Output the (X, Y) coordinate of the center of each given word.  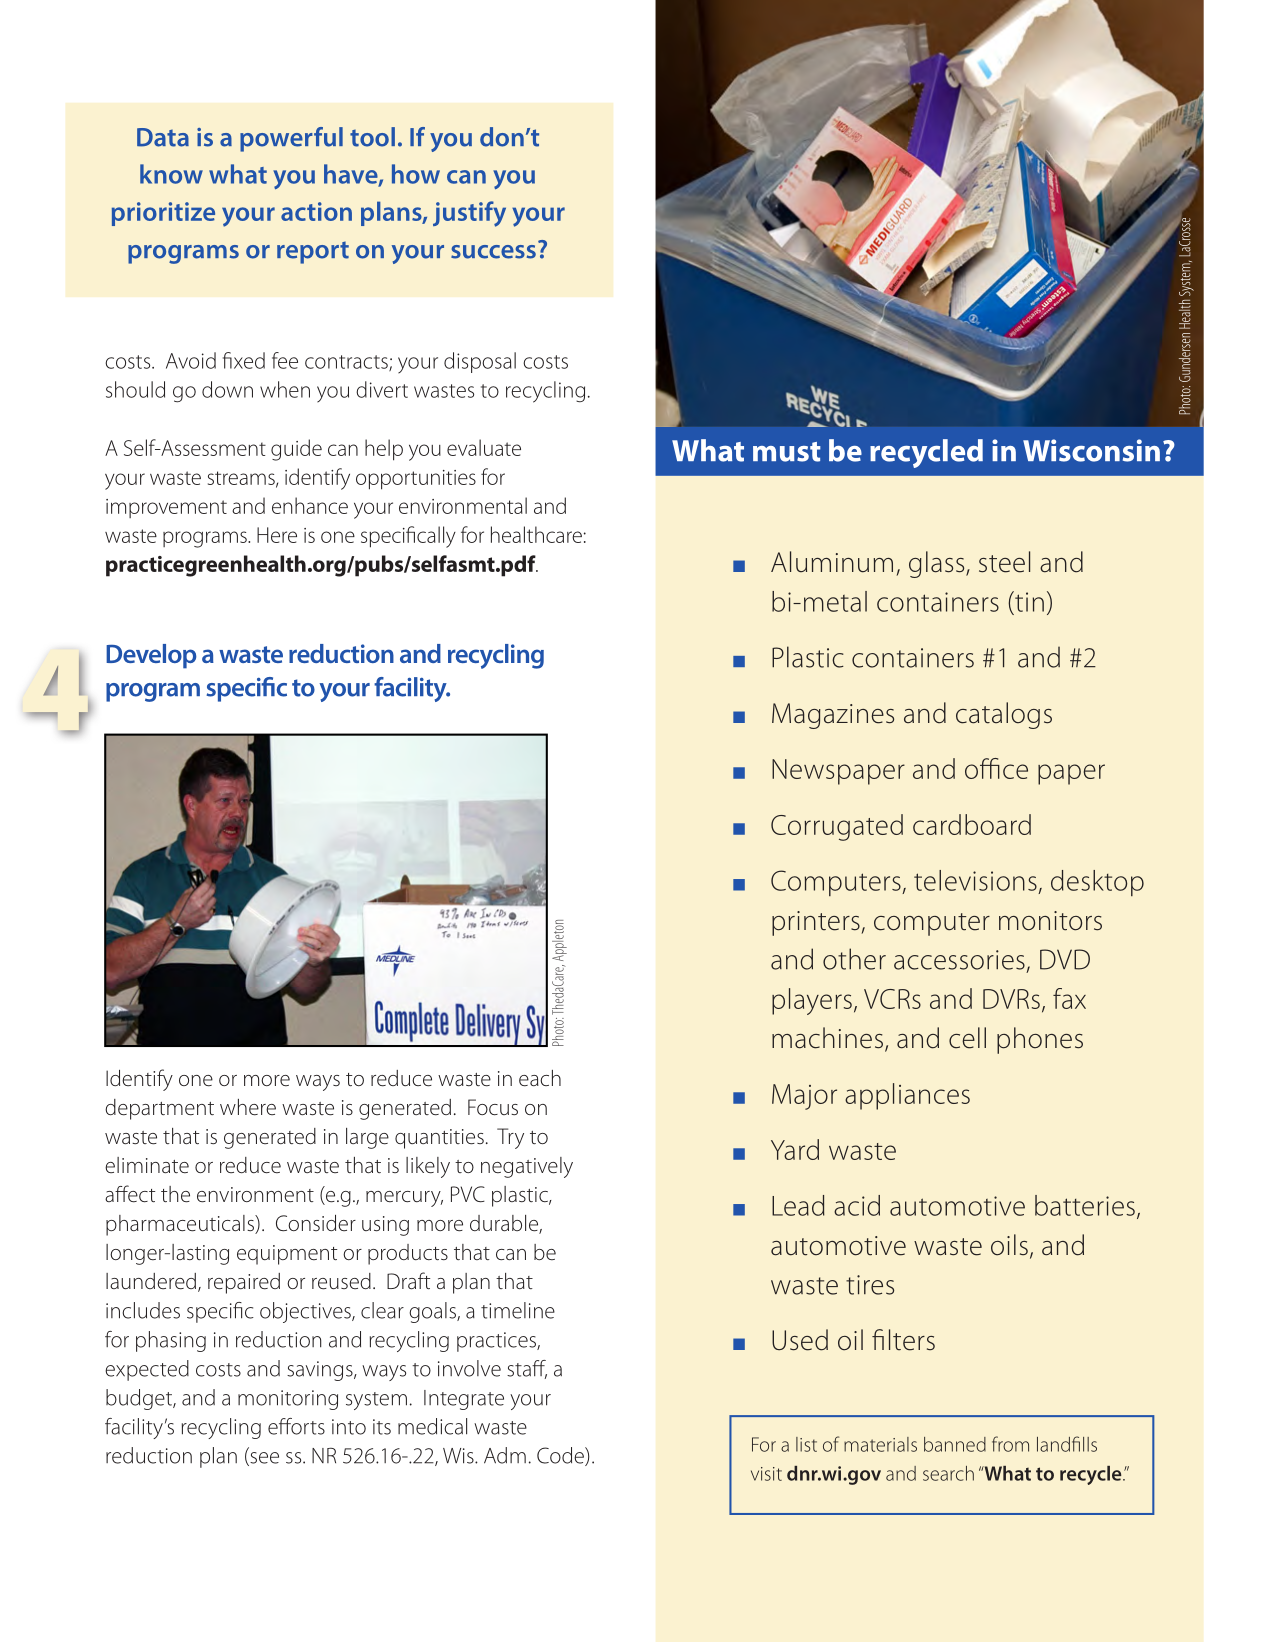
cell (967, 1038)
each (540, 1078)
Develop (151, 656)
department (159, 1109)
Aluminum (832, 562)
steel (1004, 562)
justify (469, 214)
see (263, 1459)
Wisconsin (1091, 450)
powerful (291, 139)
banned (955, 1444)
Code (561, 1456)
